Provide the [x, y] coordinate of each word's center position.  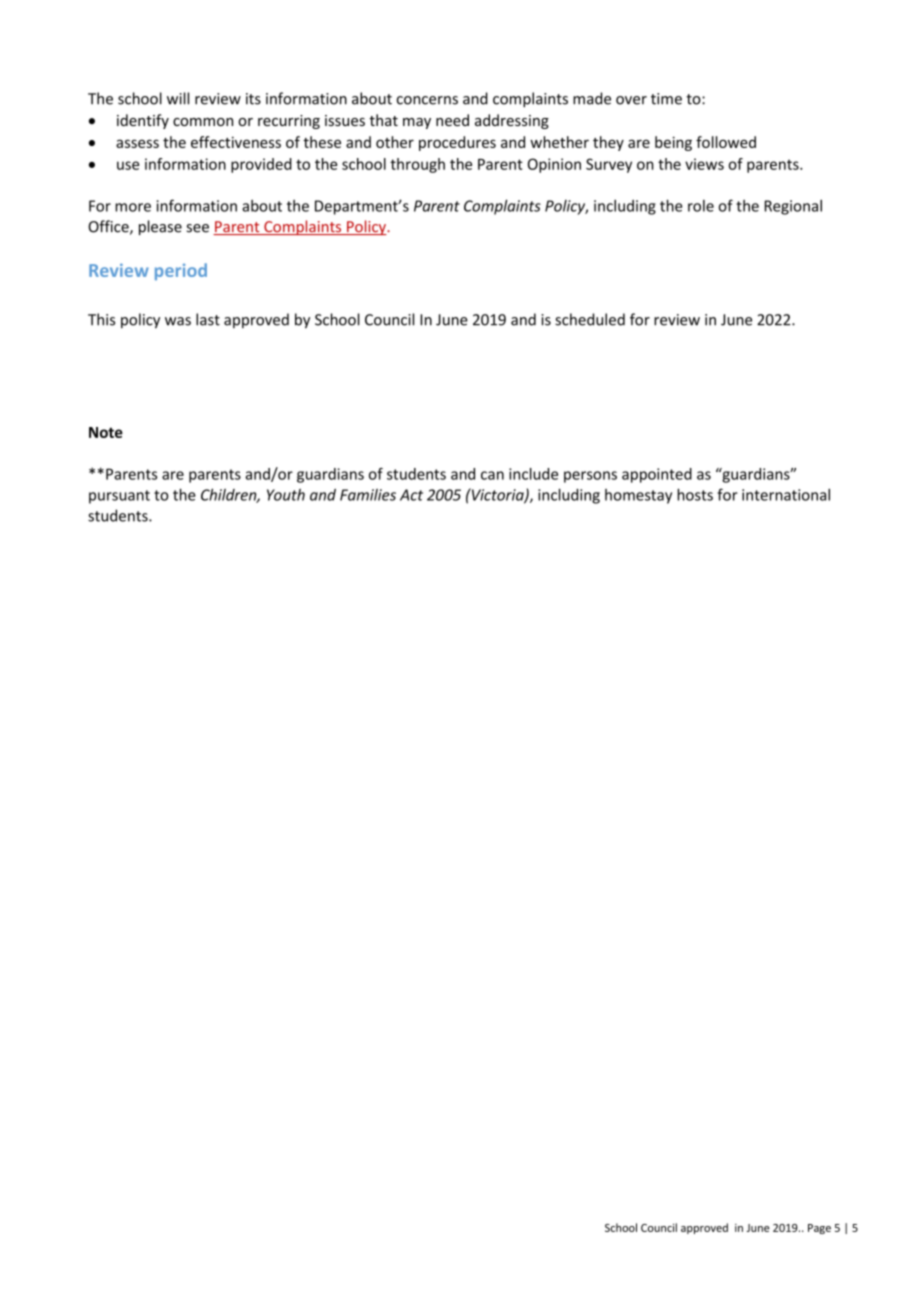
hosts [695, 494]
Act [411, 495]
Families [368, 495]
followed [726, 142]
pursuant [119, 497]
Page [819, 1229]
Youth [286, 495]
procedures [457, 143]
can [492, 475]
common [203, 122]
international [786, 494]
